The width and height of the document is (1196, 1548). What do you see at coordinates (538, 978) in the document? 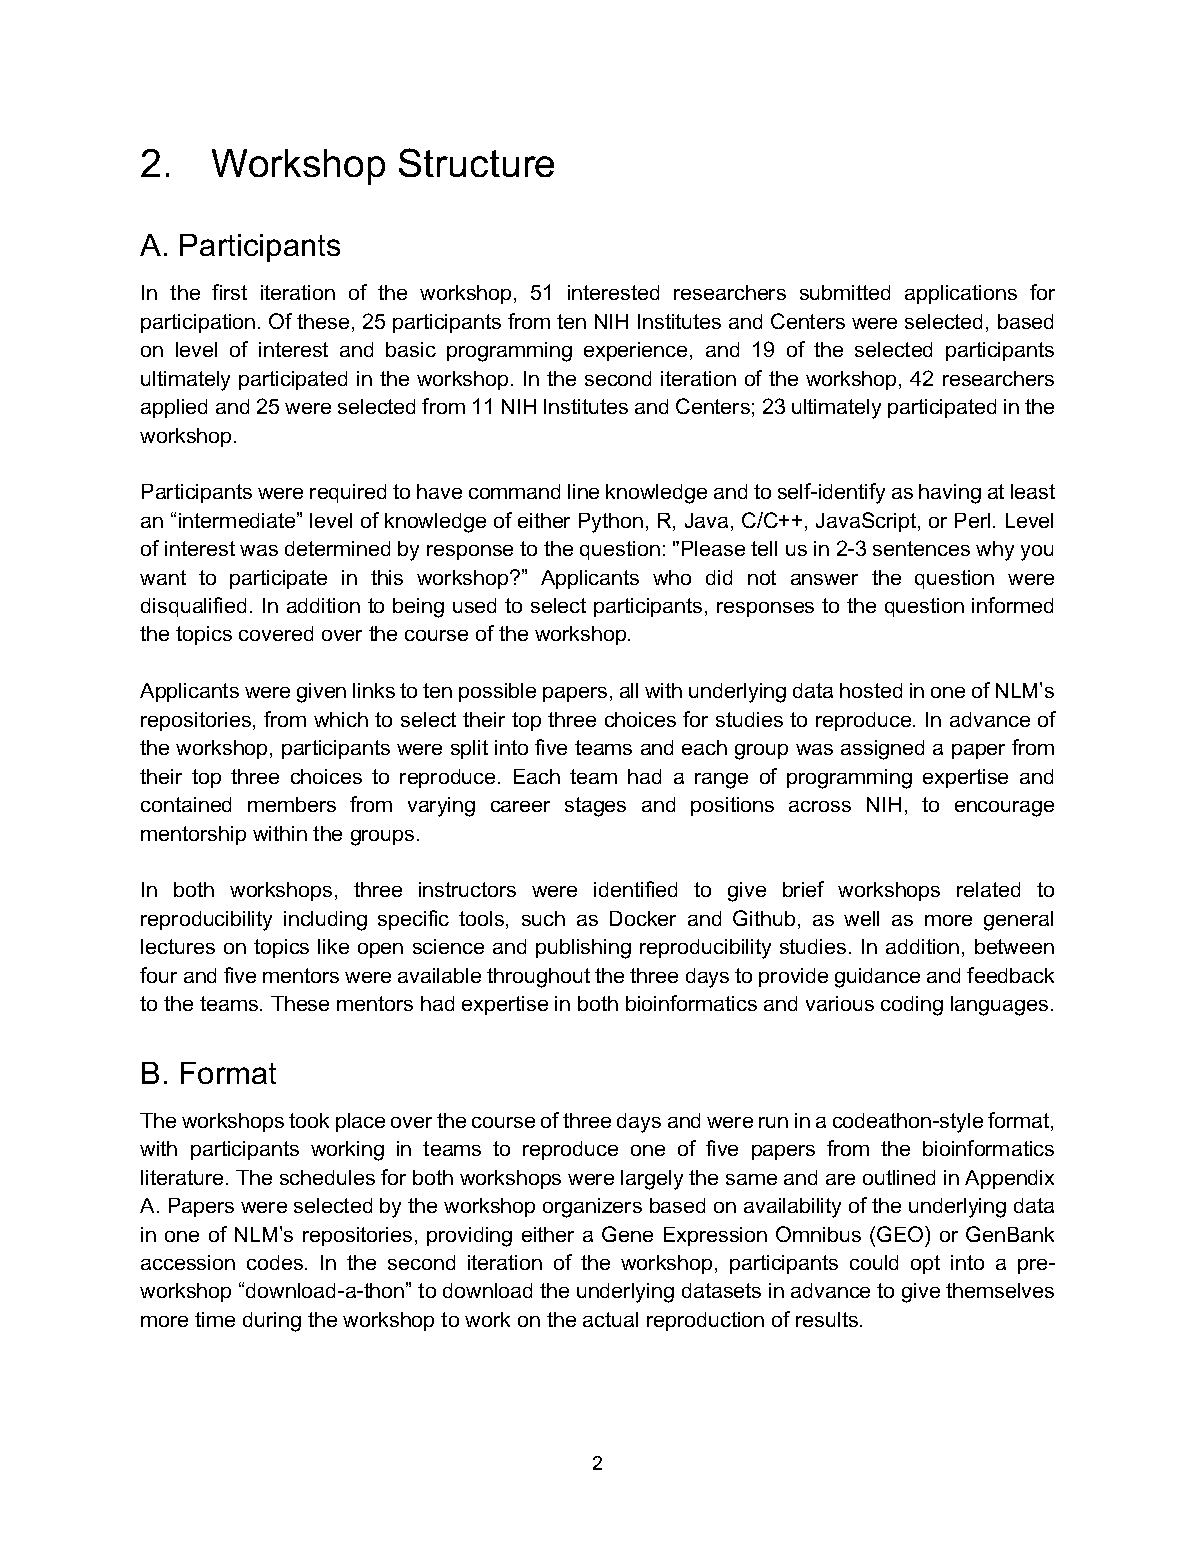
I see `throughout` at bounding box center [538, 978].
